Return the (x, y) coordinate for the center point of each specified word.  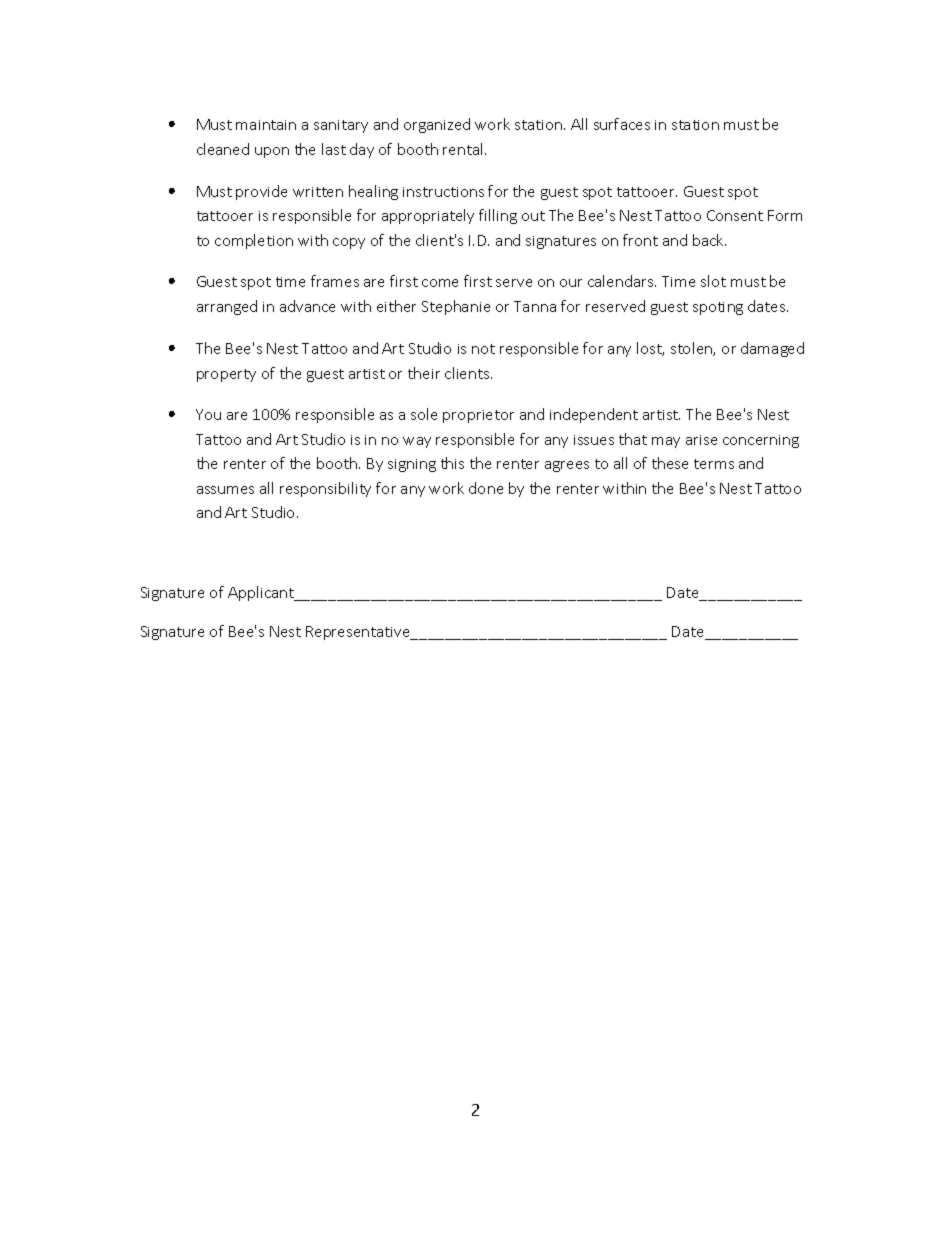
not (483, 349)
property (226, 375)
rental (464, 149)
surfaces (622, 124)
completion (254, 241)
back (709, 240)
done (486, 488)
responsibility (325, 489)
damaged (772, 349)
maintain (266, 125)
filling (498, 216)
